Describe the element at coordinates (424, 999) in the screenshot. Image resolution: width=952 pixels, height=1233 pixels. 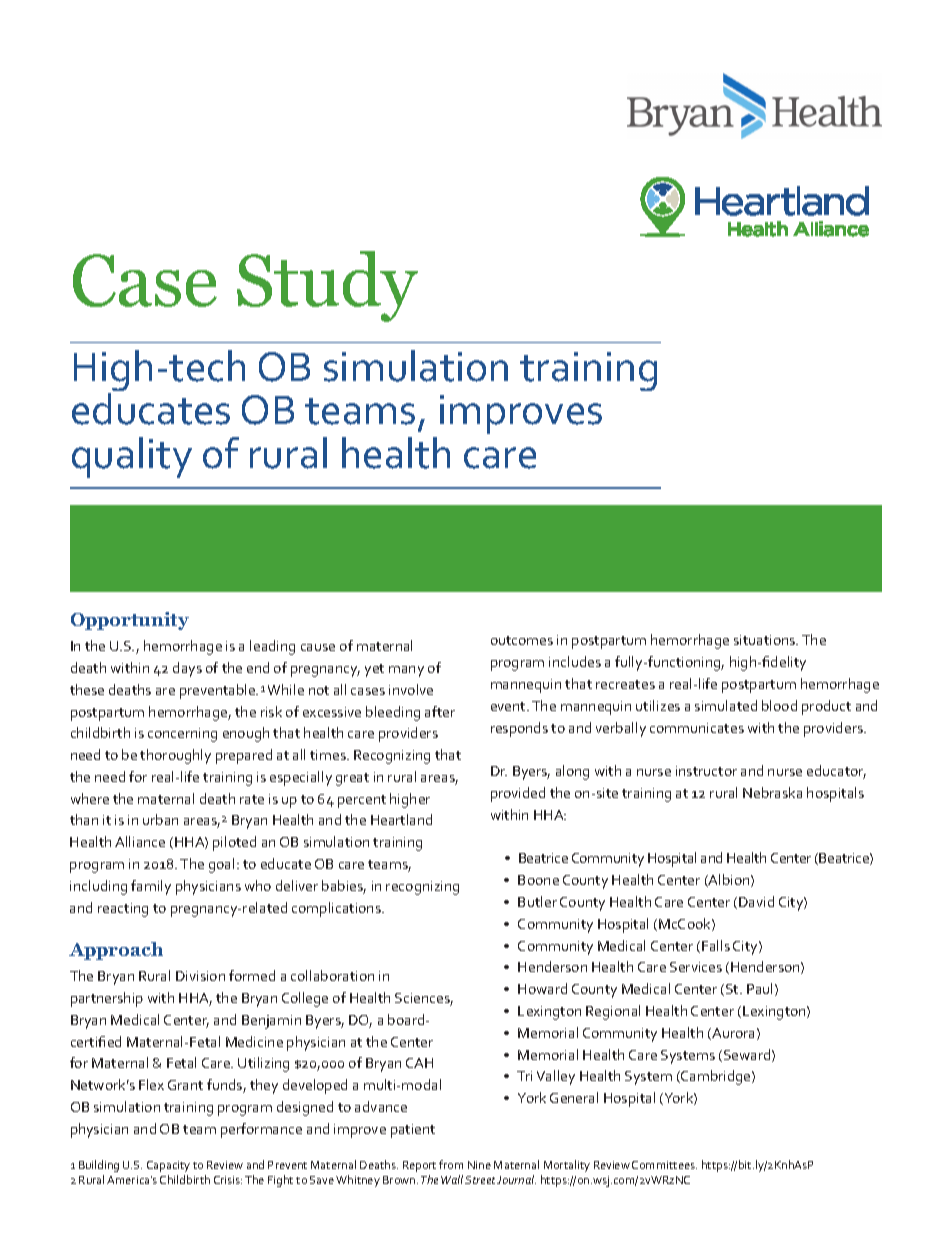
I see `Sciences` at that location.
